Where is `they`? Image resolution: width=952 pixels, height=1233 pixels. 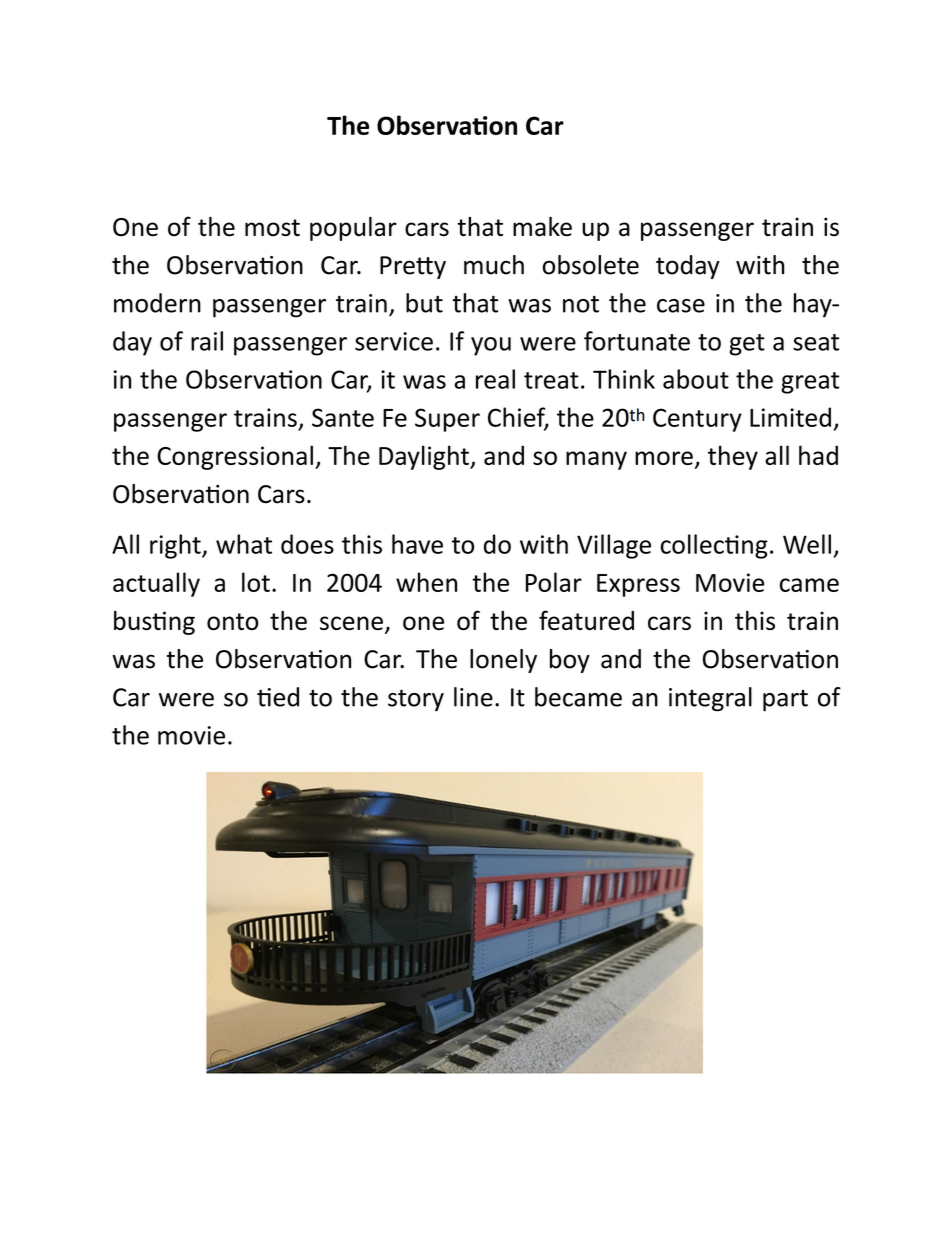
they is located at coordinates (733, 457).
